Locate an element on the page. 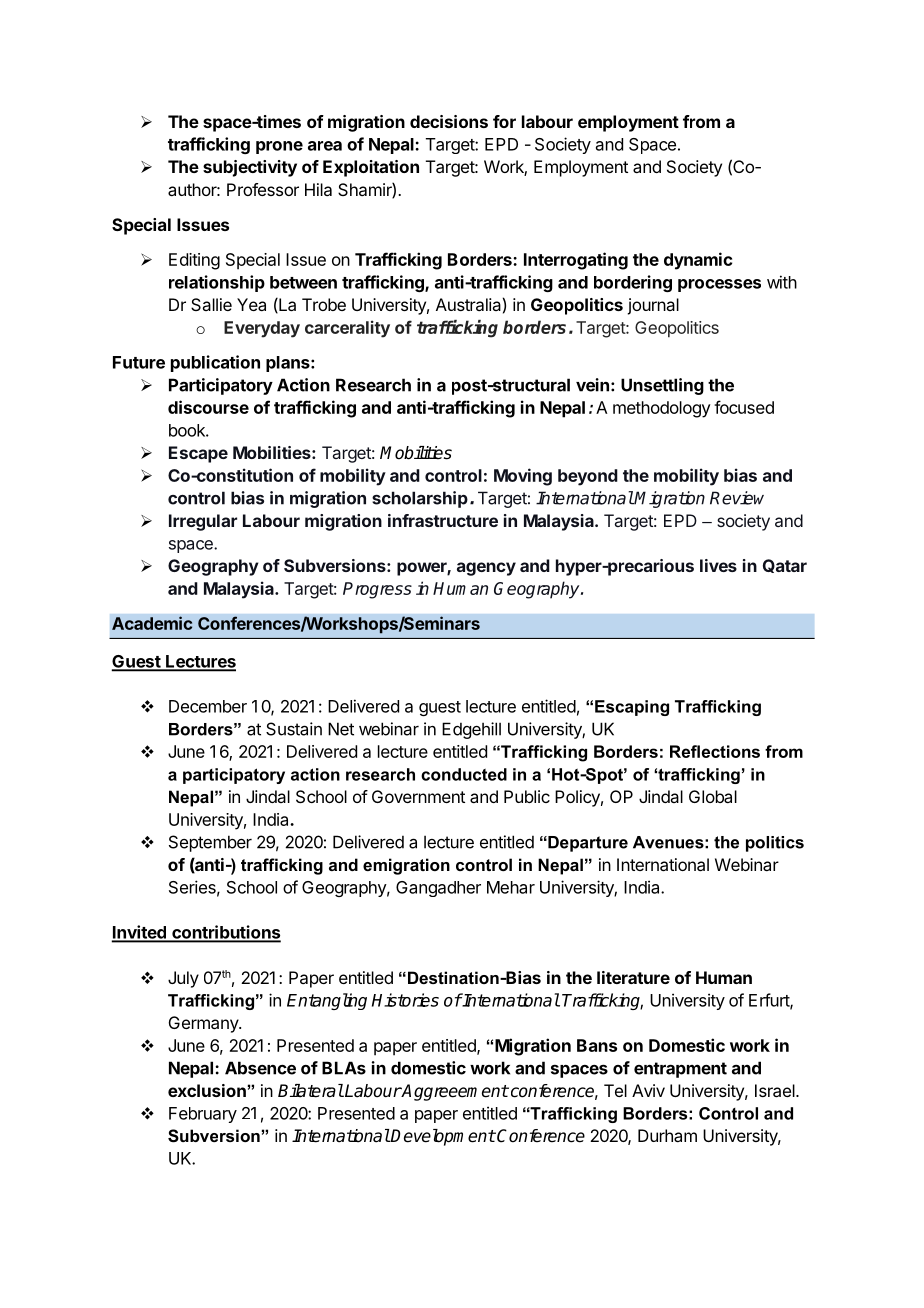 This page has height=1308, width=924. lives is located at coordinates (718, 565).
